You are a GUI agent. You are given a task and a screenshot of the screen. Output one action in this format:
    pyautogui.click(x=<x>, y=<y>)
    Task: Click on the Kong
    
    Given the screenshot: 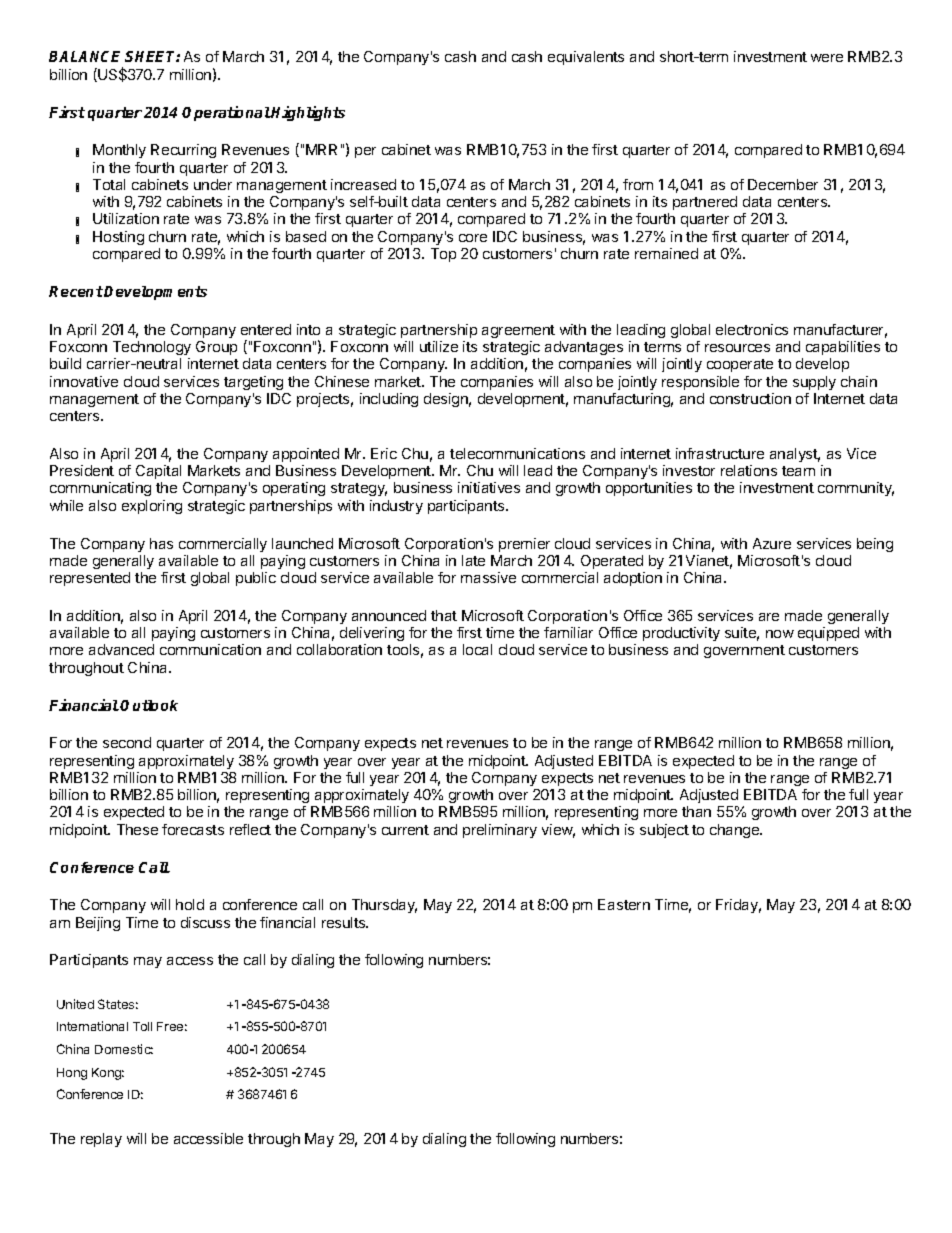 What is the action you would take?
    pyautogui.click(x=108, y=1074)
